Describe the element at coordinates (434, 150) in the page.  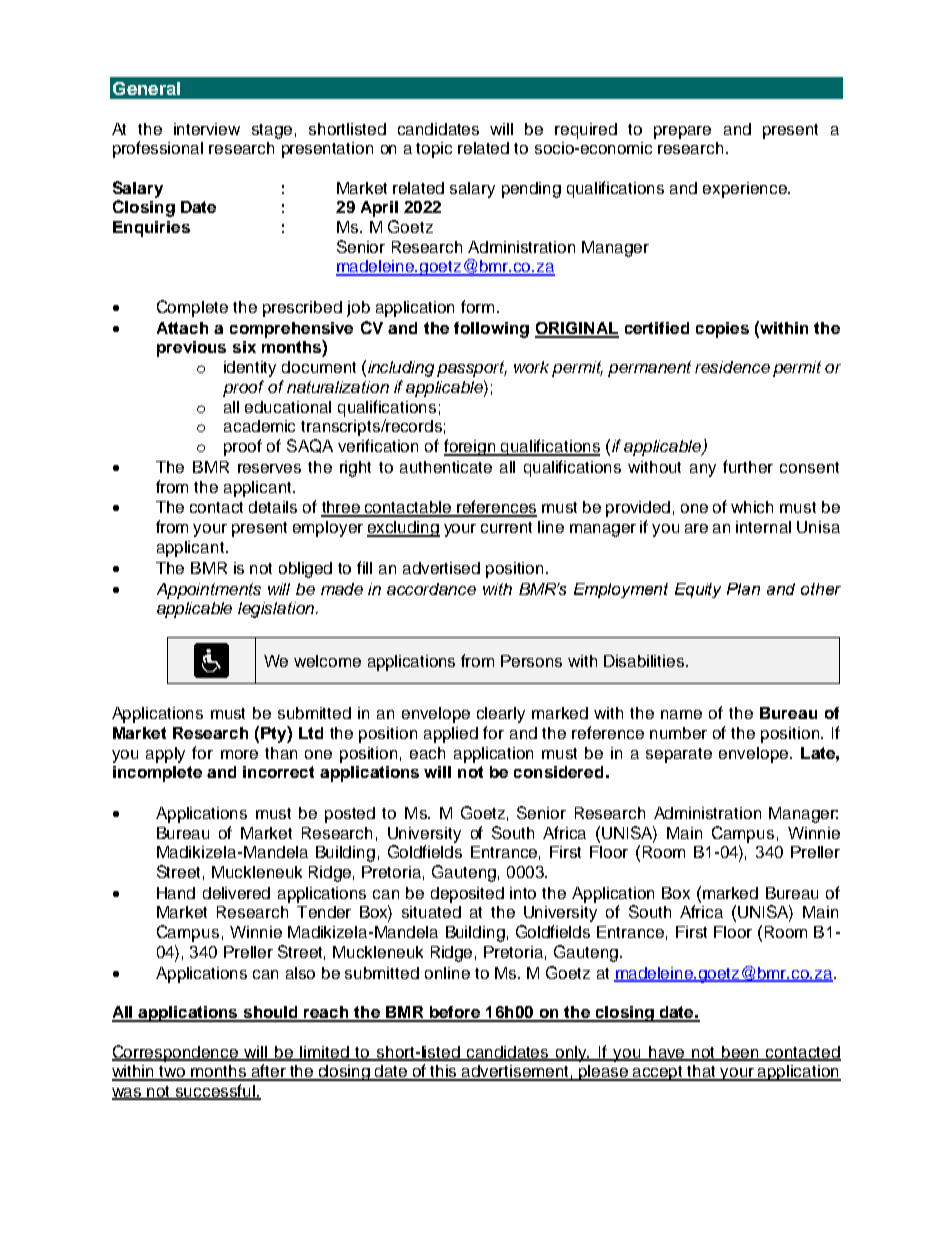
I see `topic` at that location.
